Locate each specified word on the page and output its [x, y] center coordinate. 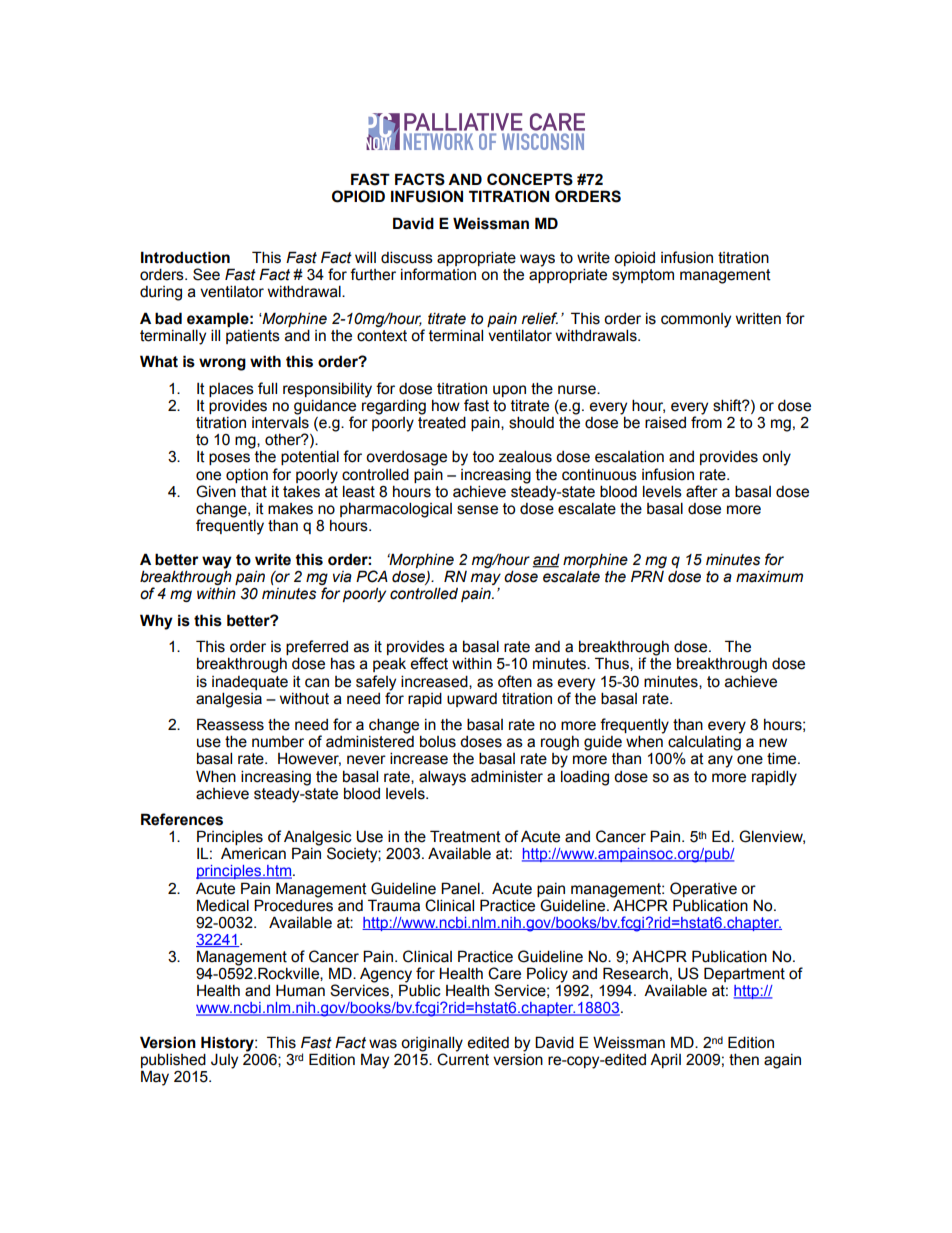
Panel [461, 888]
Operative [703, 889]
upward [472, 700]
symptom [643, 276]
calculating [704, 744]
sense [477, 510]
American [253, 854]
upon [509, 391]
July [224, 1061]
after [702, 491]
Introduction [185, 257]
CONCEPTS [530, 179]
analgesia [229, 700]
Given [216, 491]
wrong [222, 364]
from [706, 421]
